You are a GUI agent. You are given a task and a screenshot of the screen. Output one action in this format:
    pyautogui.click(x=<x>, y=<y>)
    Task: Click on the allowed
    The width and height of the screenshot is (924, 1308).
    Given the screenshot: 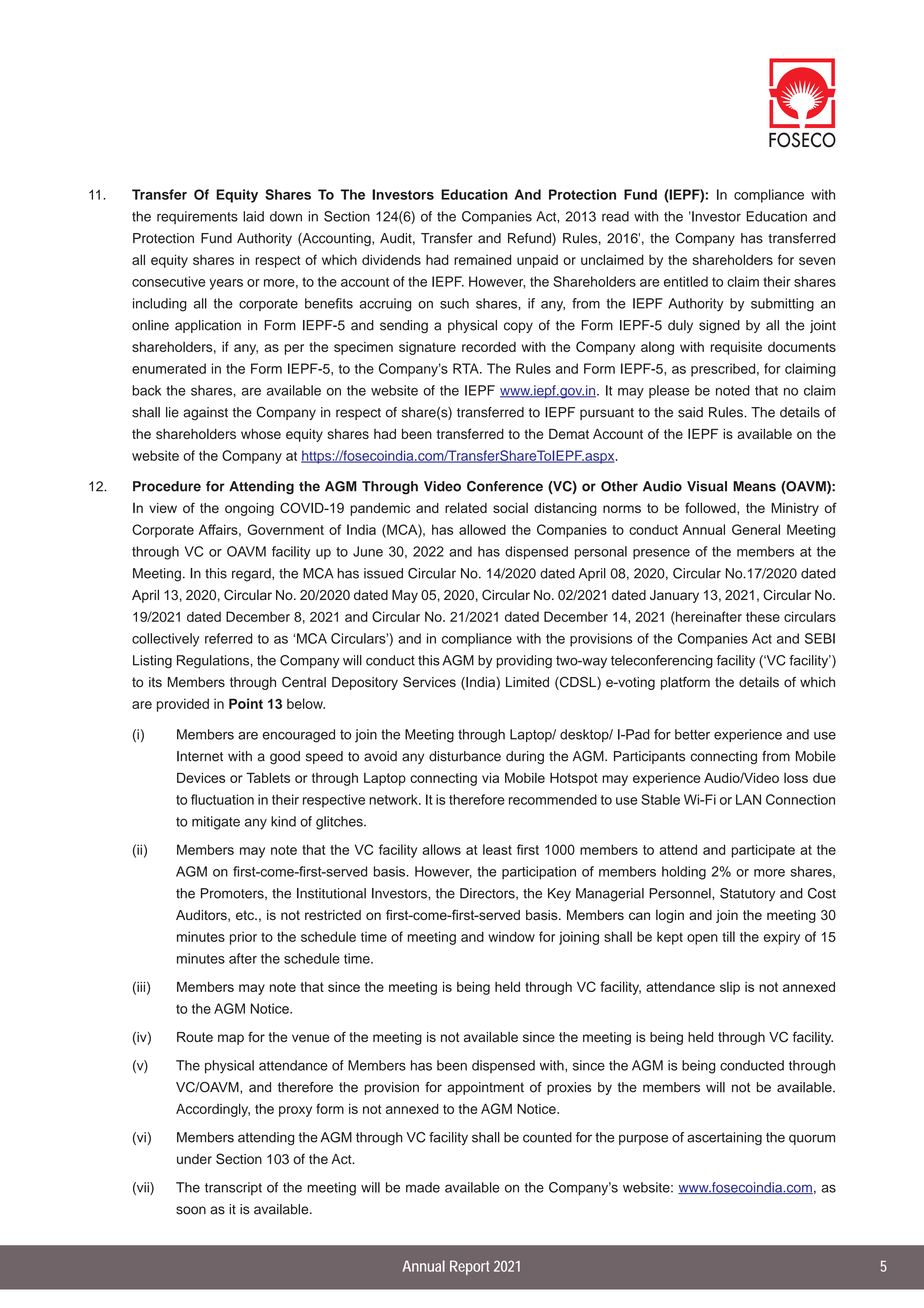 What is the action you would take?
    pyautogui.click(x=482, y=529)
